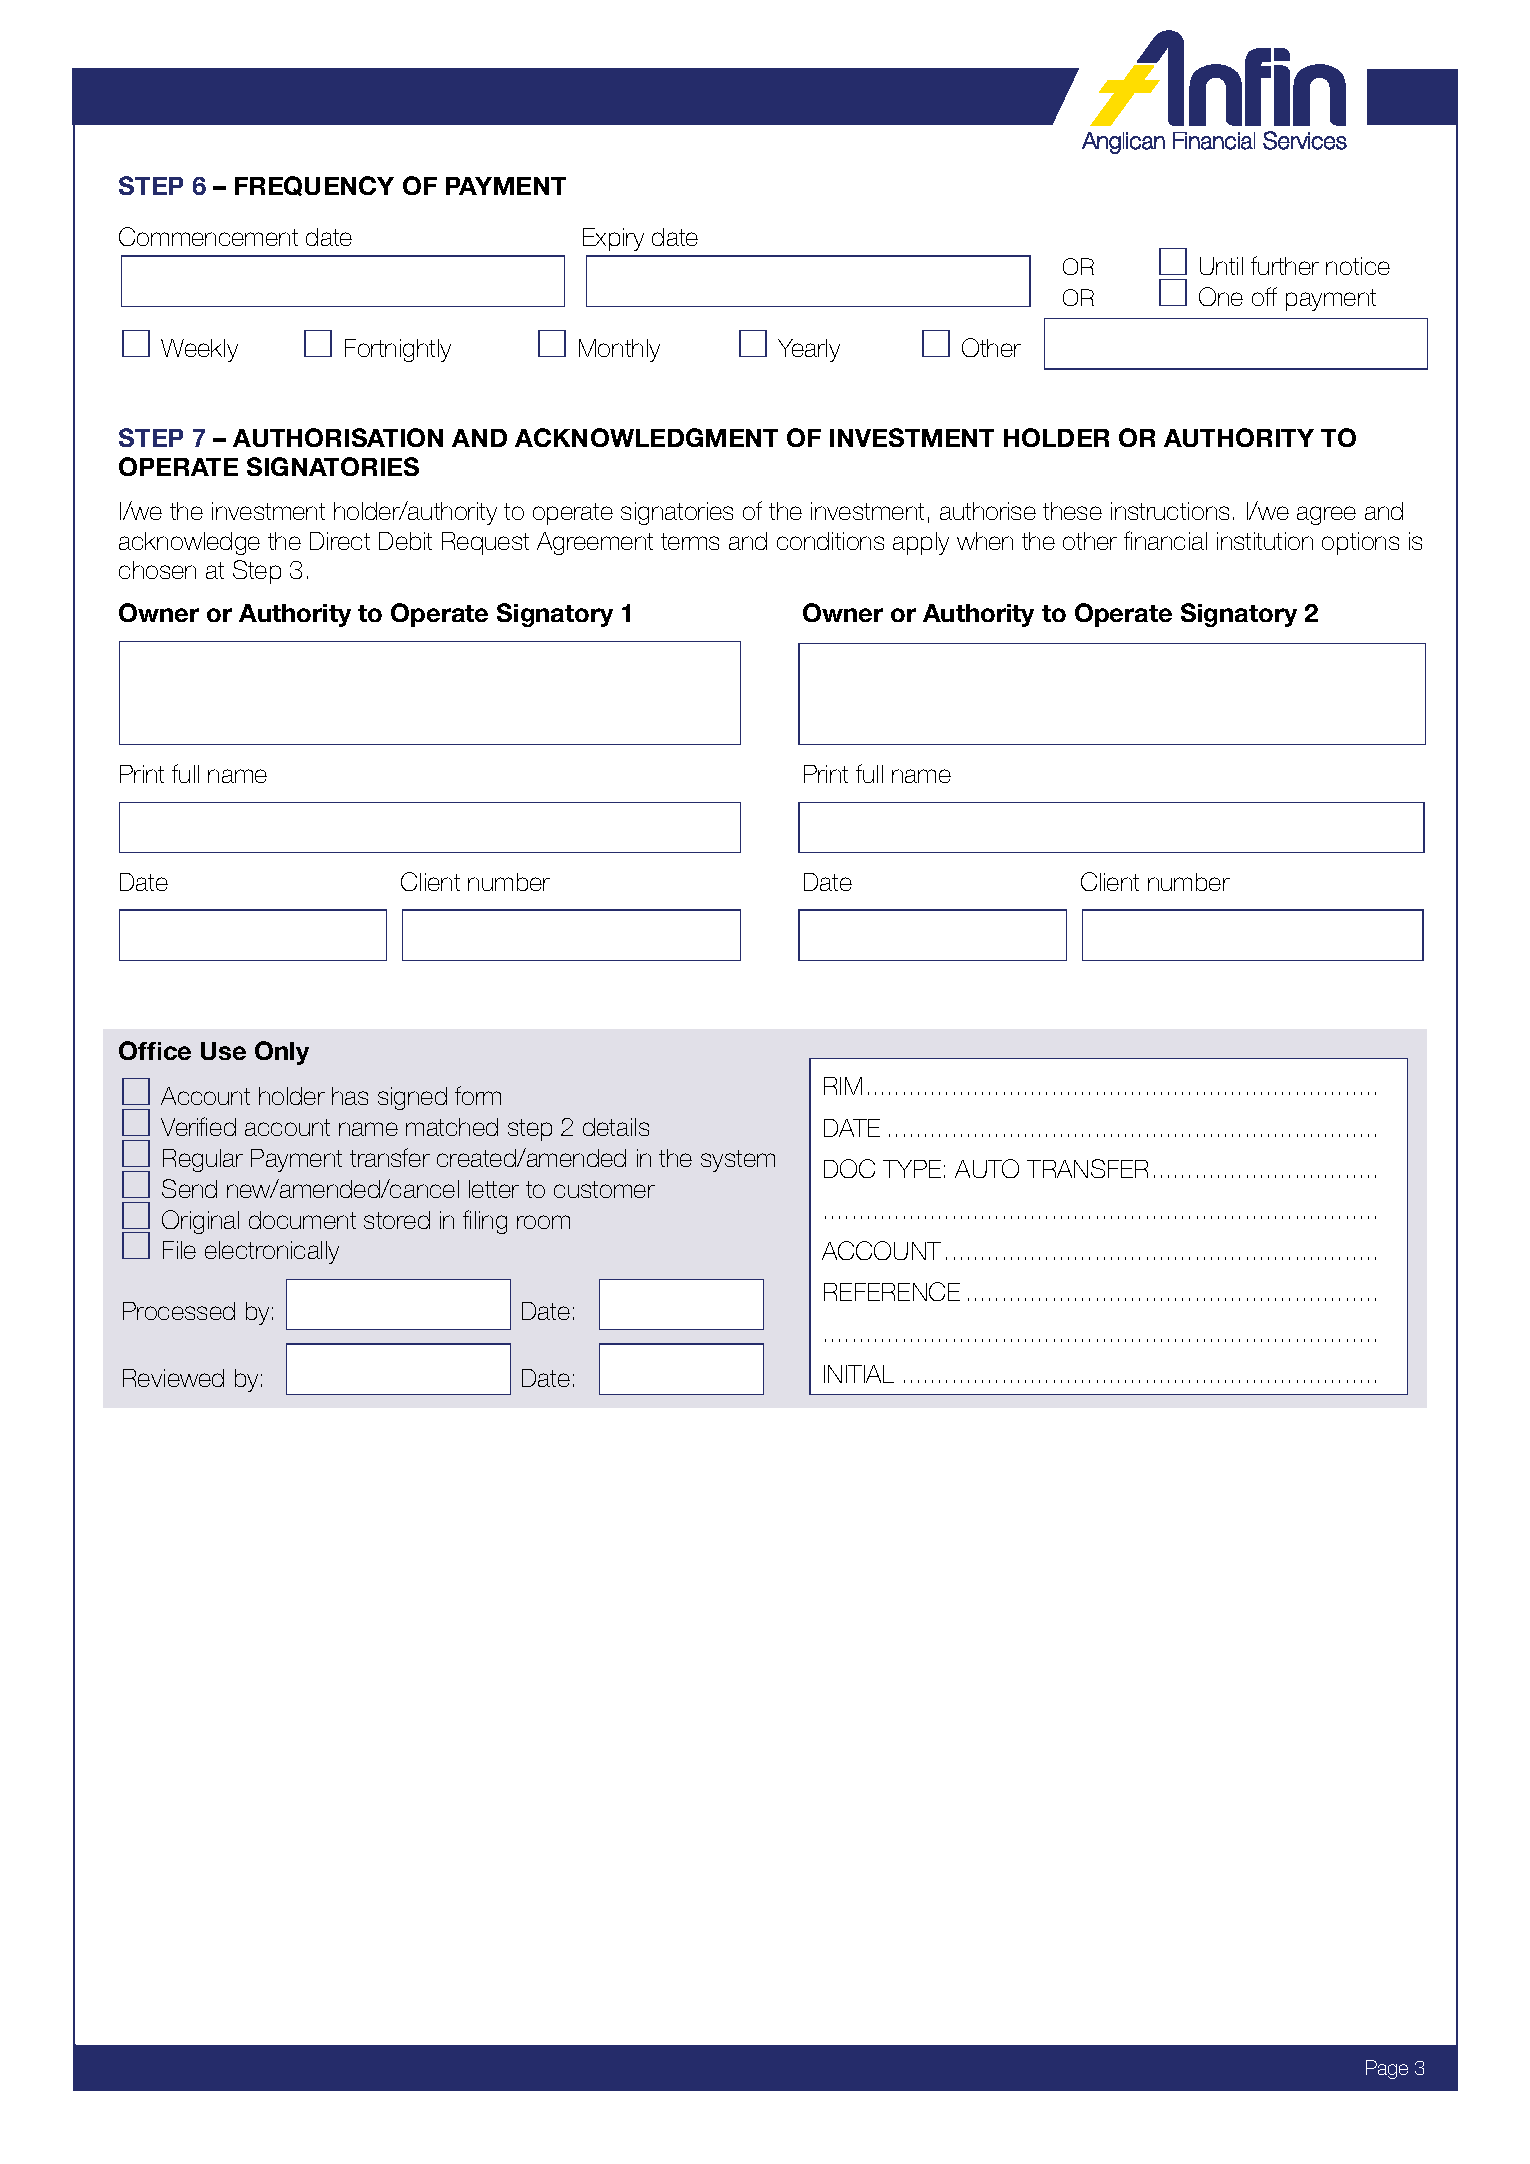 Image resolution: width=1530 pixels, height=2164 pixels. Describe the element at coordinates (1285, 265) in the image. I see `further` at that location.
